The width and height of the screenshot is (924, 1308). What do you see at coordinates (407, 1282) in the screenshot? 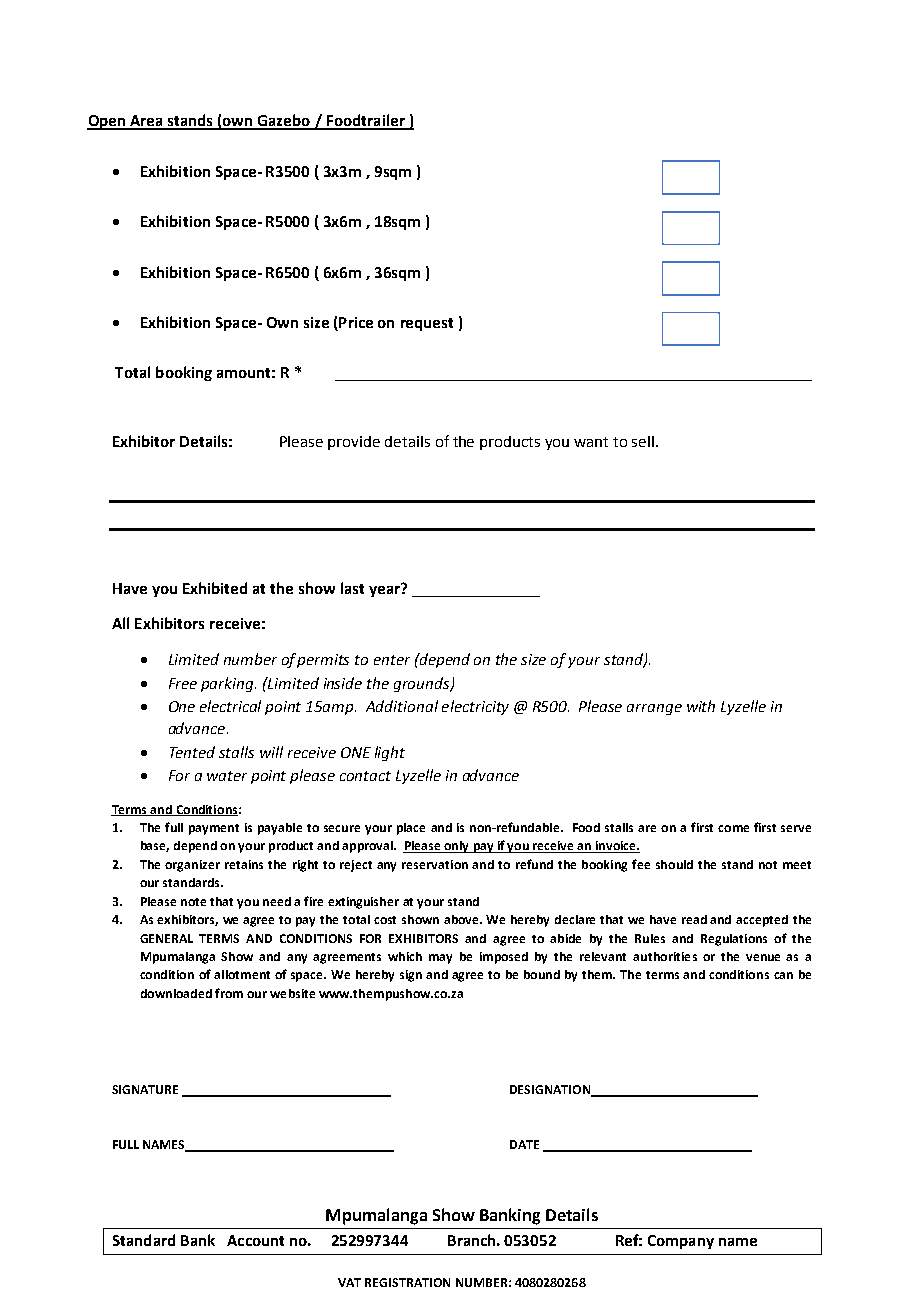
I see `REGISTRATION` at bounding box center [407, 1282].
